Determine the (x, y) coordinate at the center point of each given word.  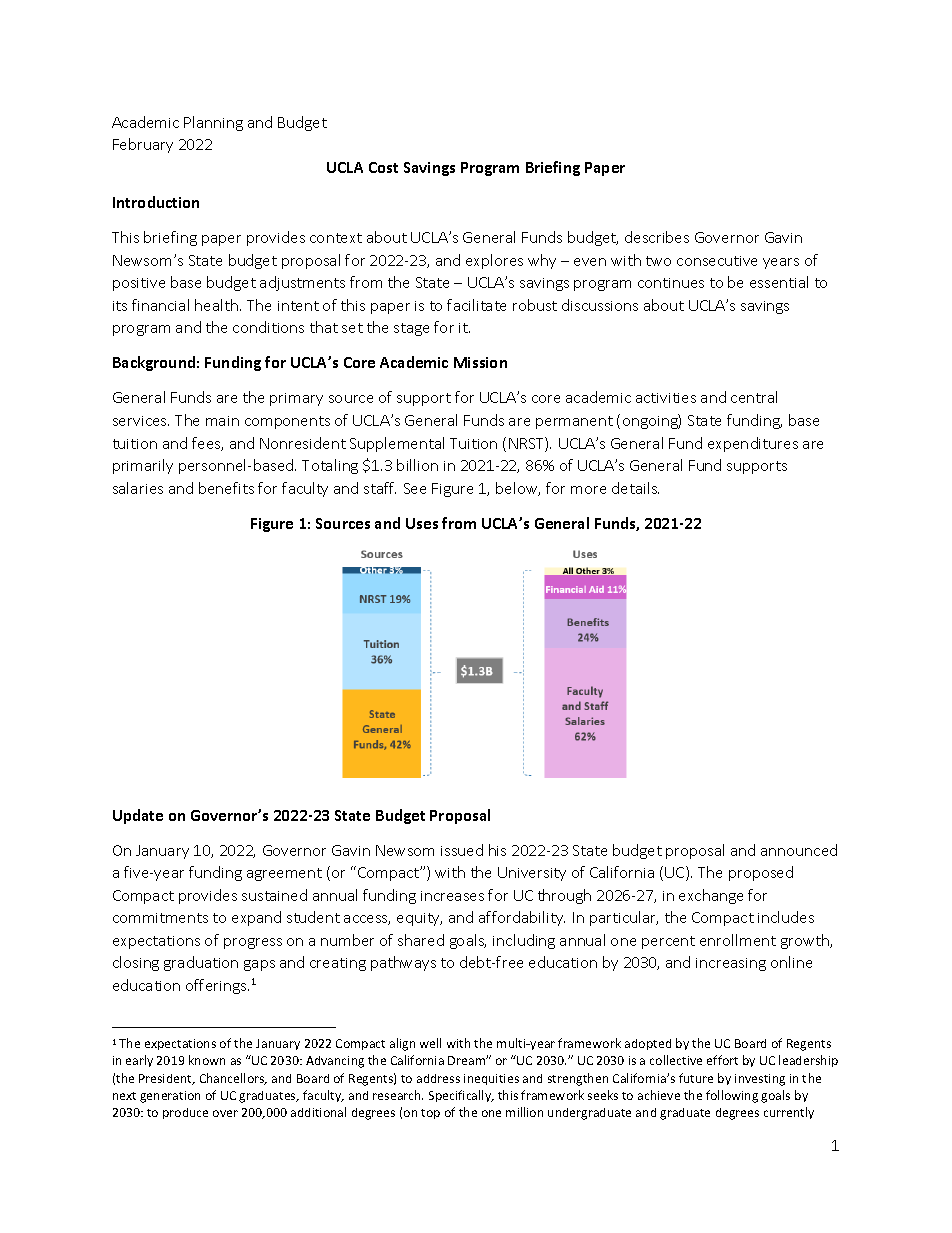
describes (657, 237)
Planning (213, 123)
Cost (383, 167)
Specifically (461, 1096)
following (732, 1096)
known (207, 1060)
